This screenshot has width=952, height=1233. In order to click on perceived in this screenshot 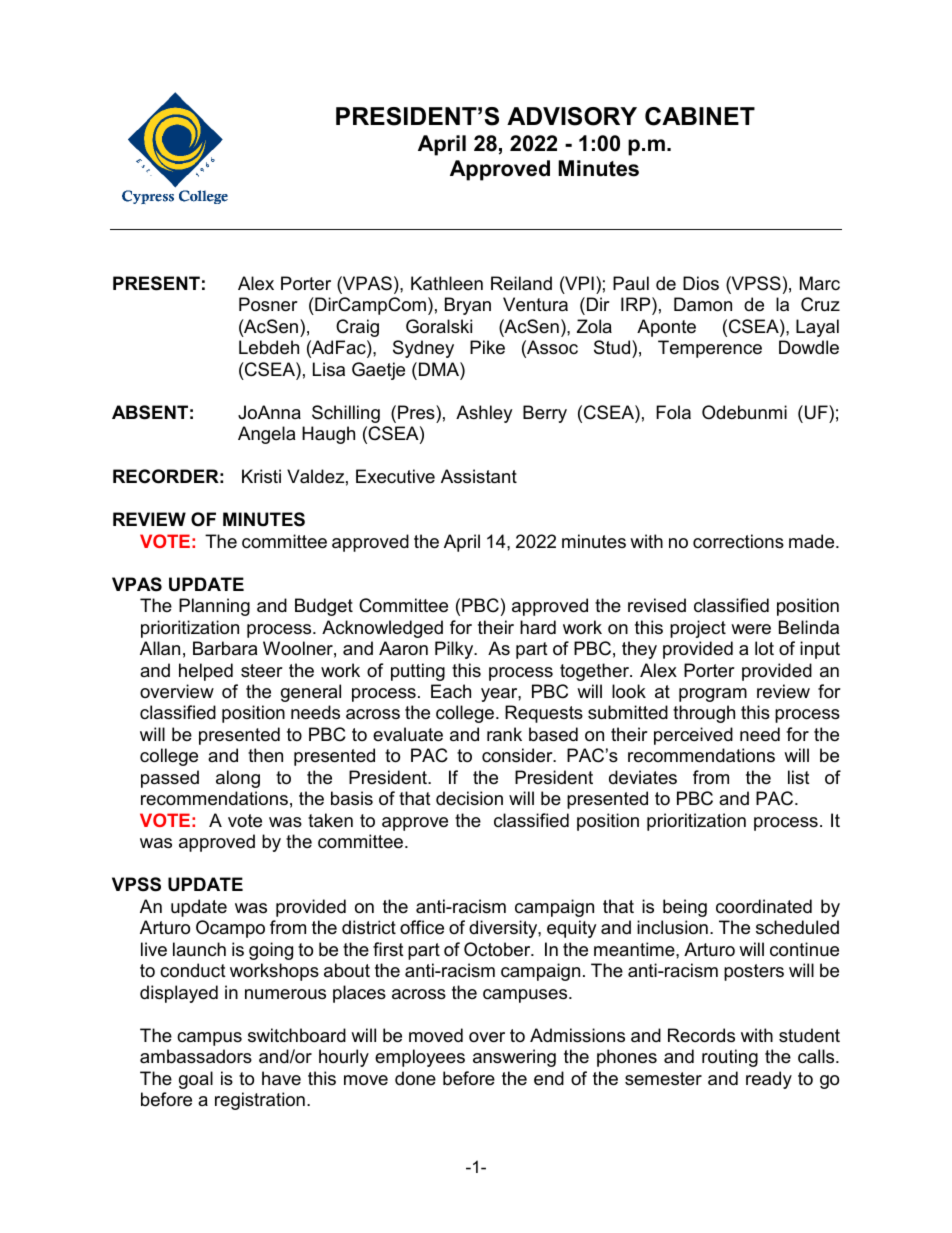, I will do `click(693, 736)`.
